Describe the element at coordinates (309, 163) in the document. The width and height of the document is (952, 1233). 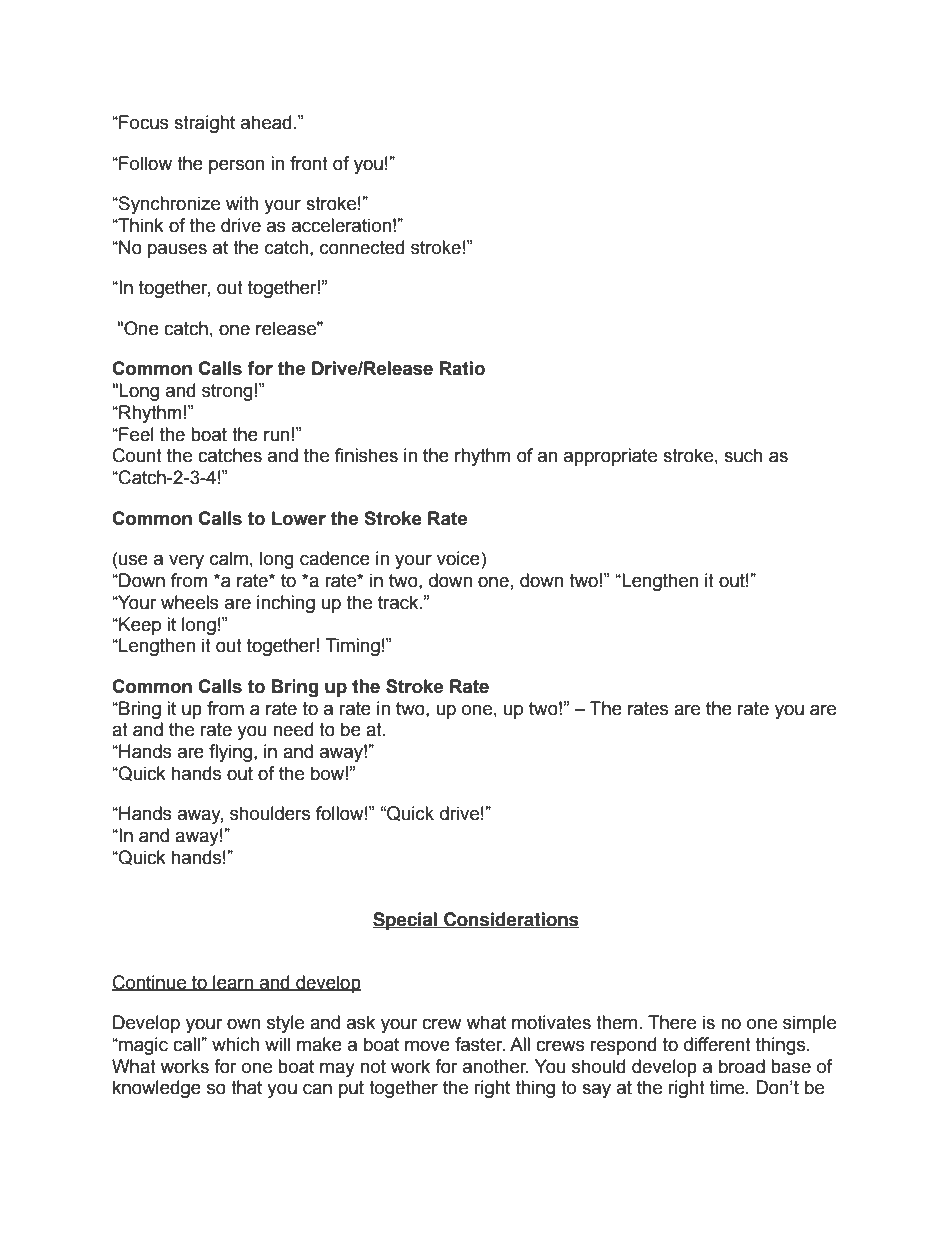
I see `front` at that location.
